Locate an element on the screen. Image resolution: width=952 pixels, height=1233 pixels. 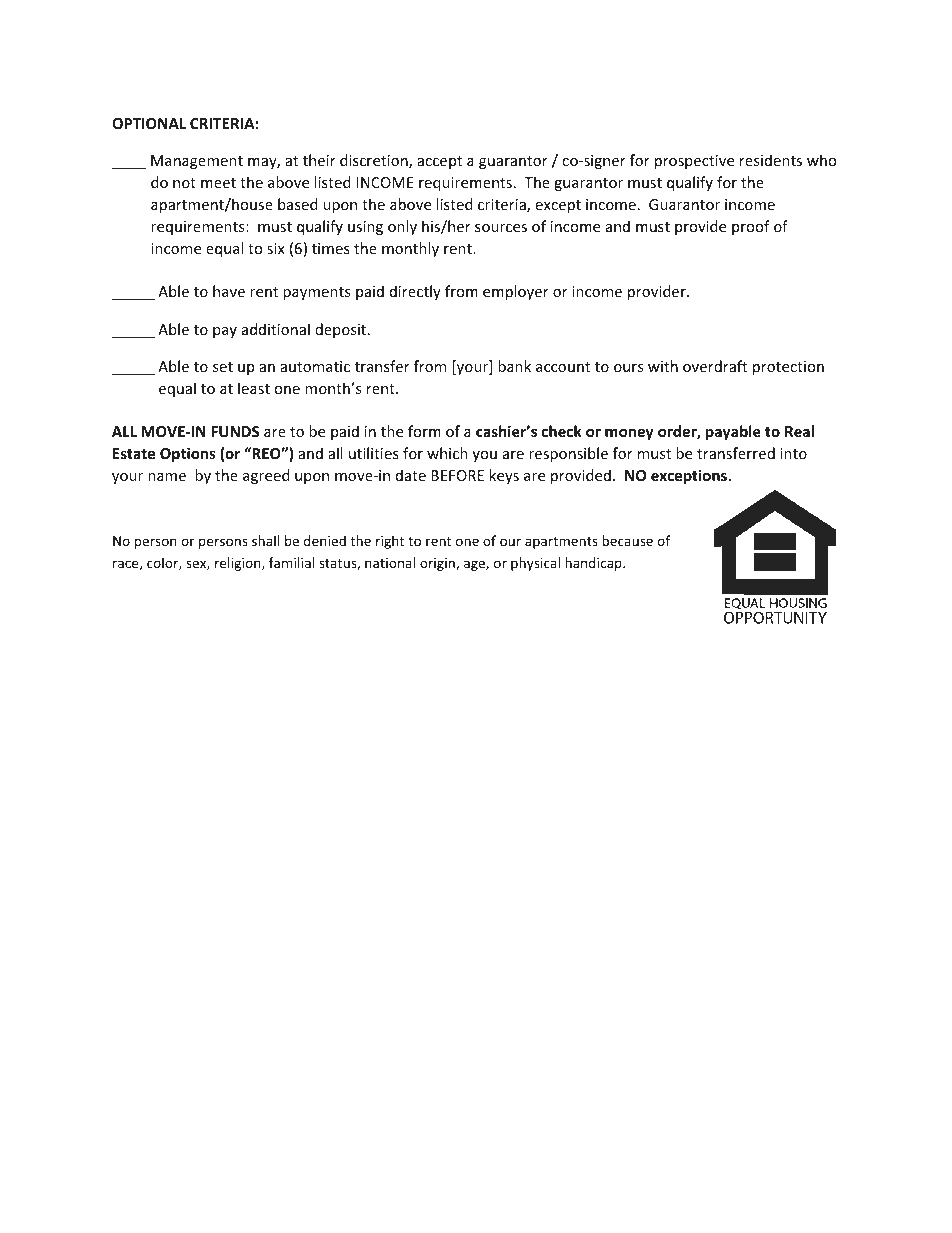
religion is located at coordinates (239, 564).
